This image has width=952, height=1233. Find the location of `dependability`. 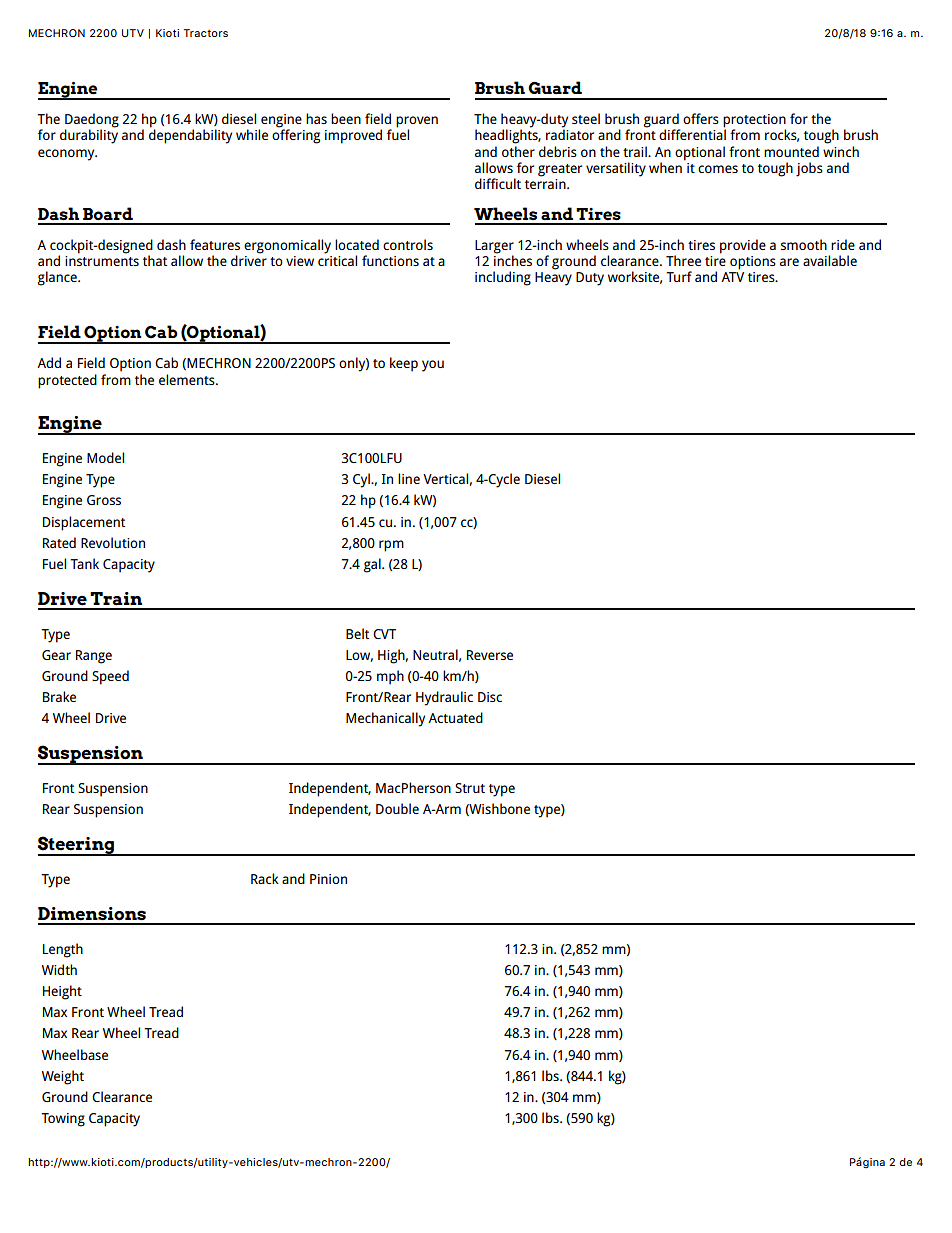

dependability is located at coordinates (190, 136).
